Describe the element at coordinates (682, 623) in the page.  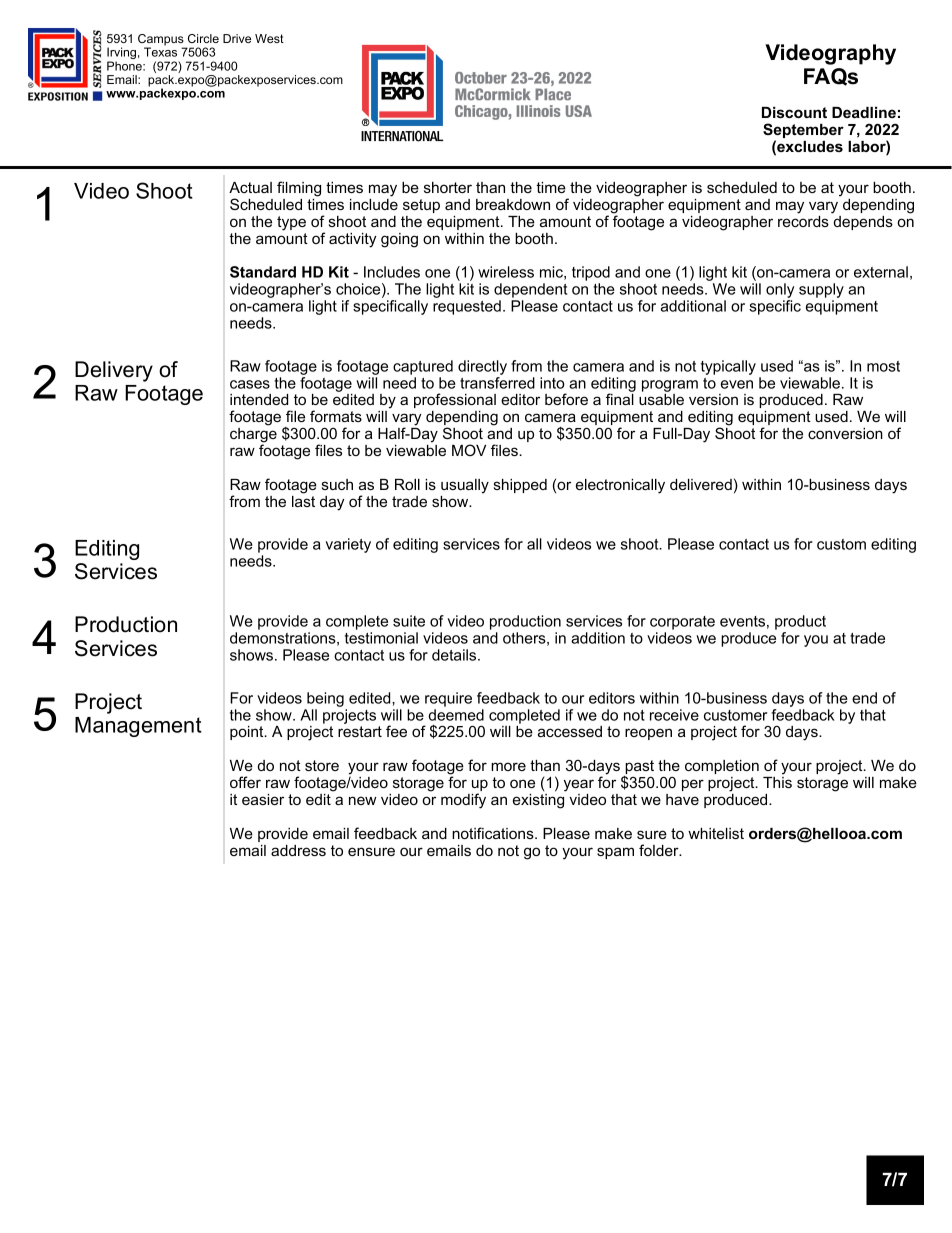
I see `corporate` at that location.
